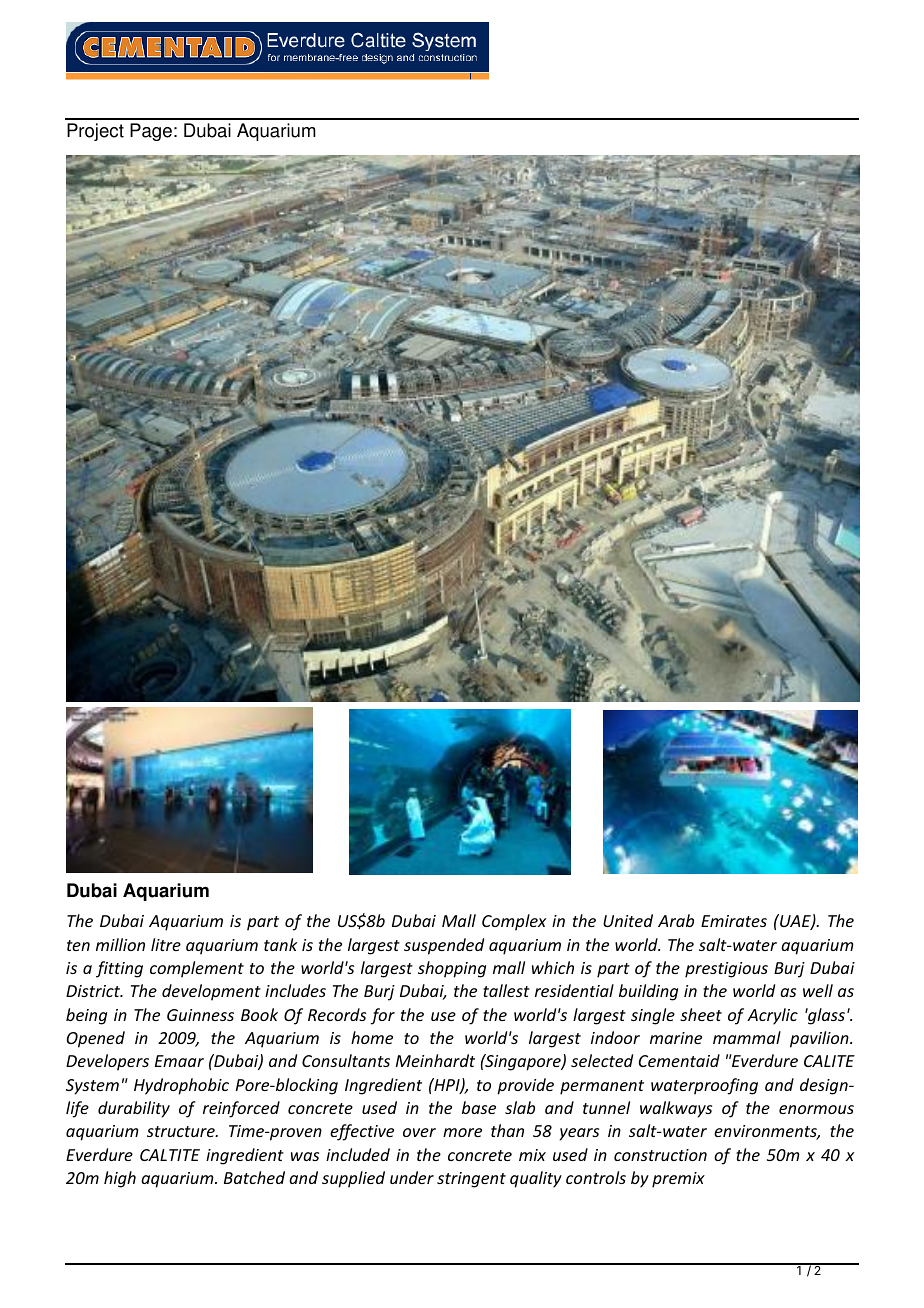 Image resolution: width=924 pixels, height=1308 pixels. I want to click on shopping, so click(452, 969).
